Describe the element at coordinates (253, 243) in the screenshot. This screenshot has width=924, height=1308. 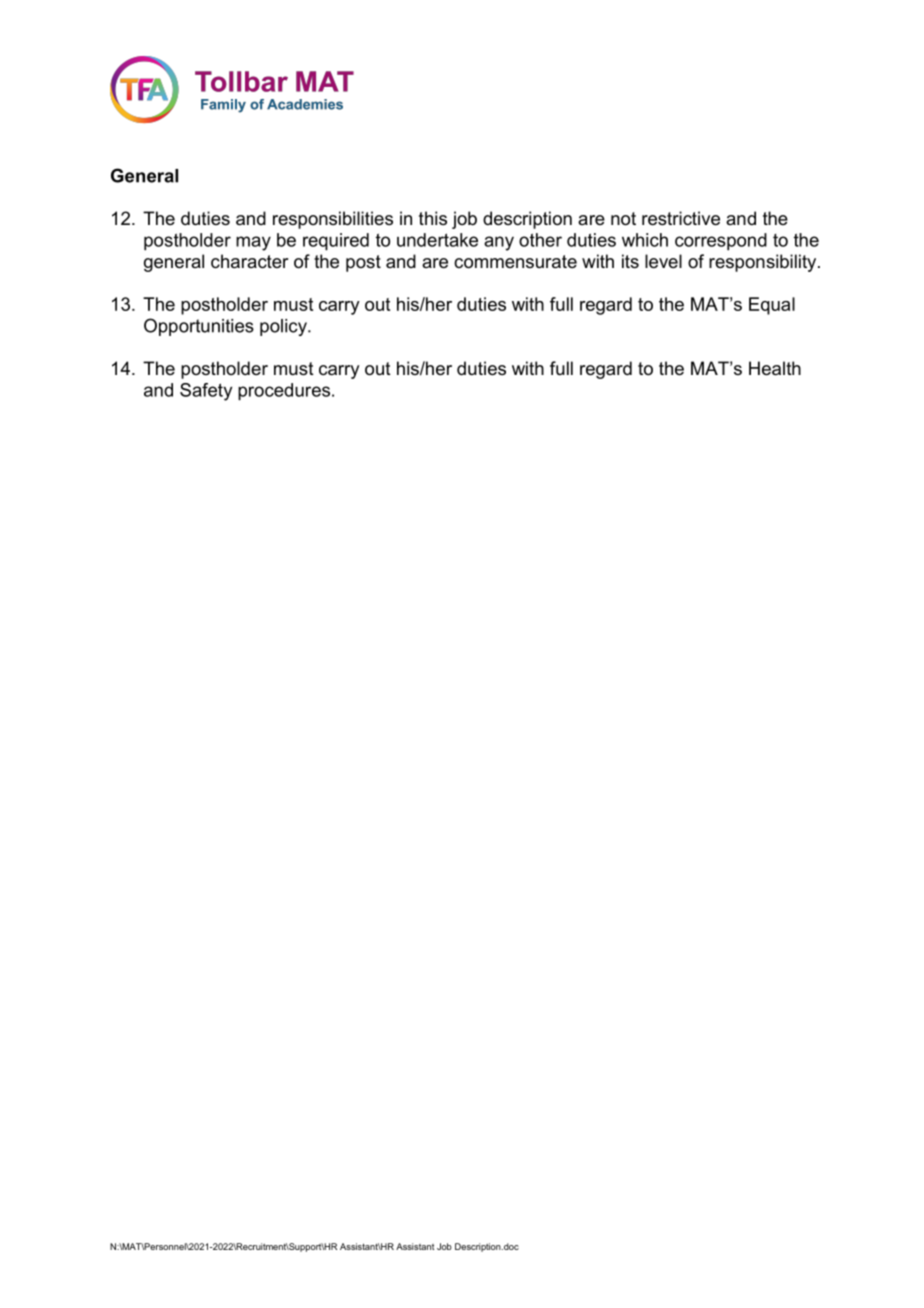
I see `may` at that location.
